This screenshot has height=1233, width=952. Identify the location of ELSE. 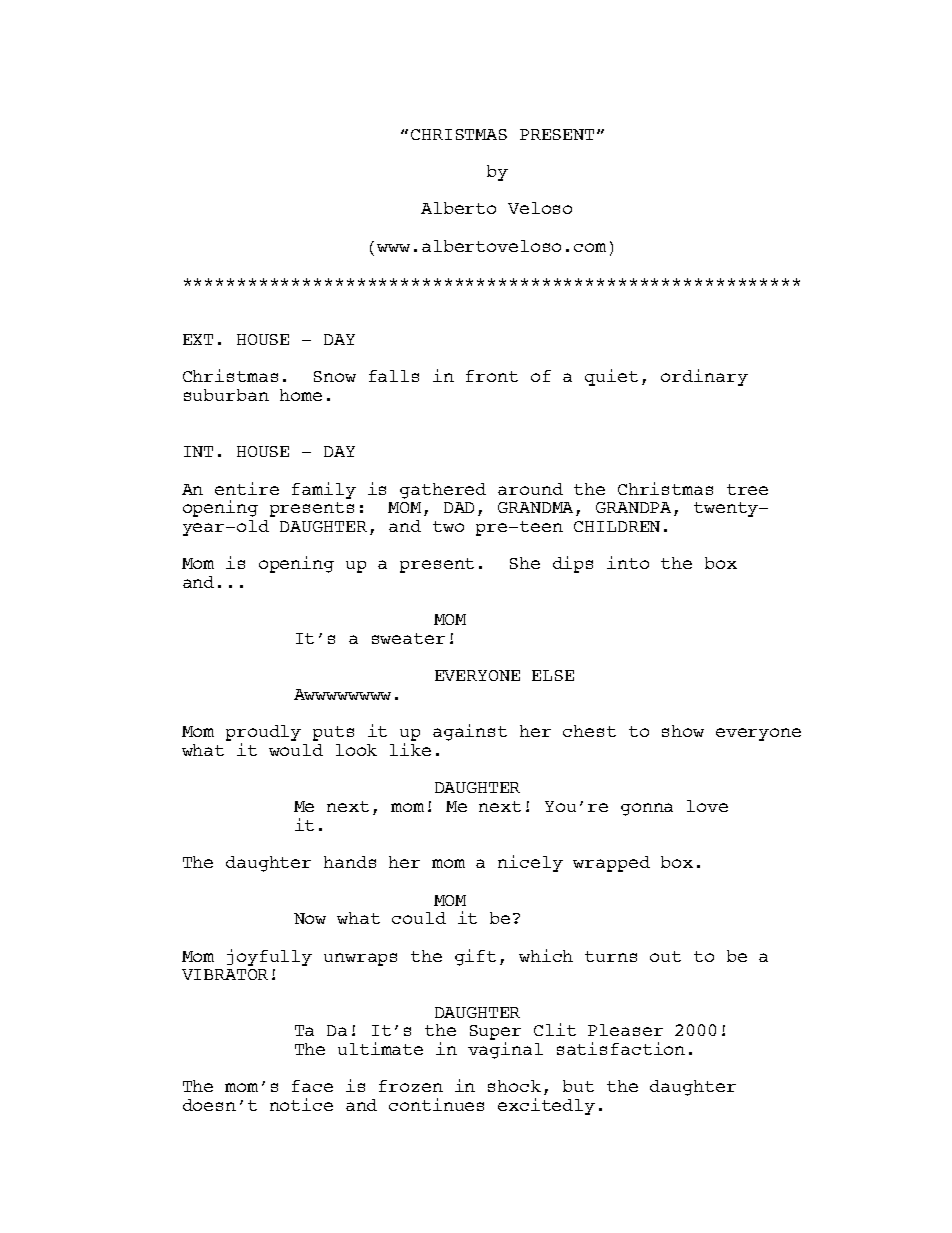
(553, 675).
